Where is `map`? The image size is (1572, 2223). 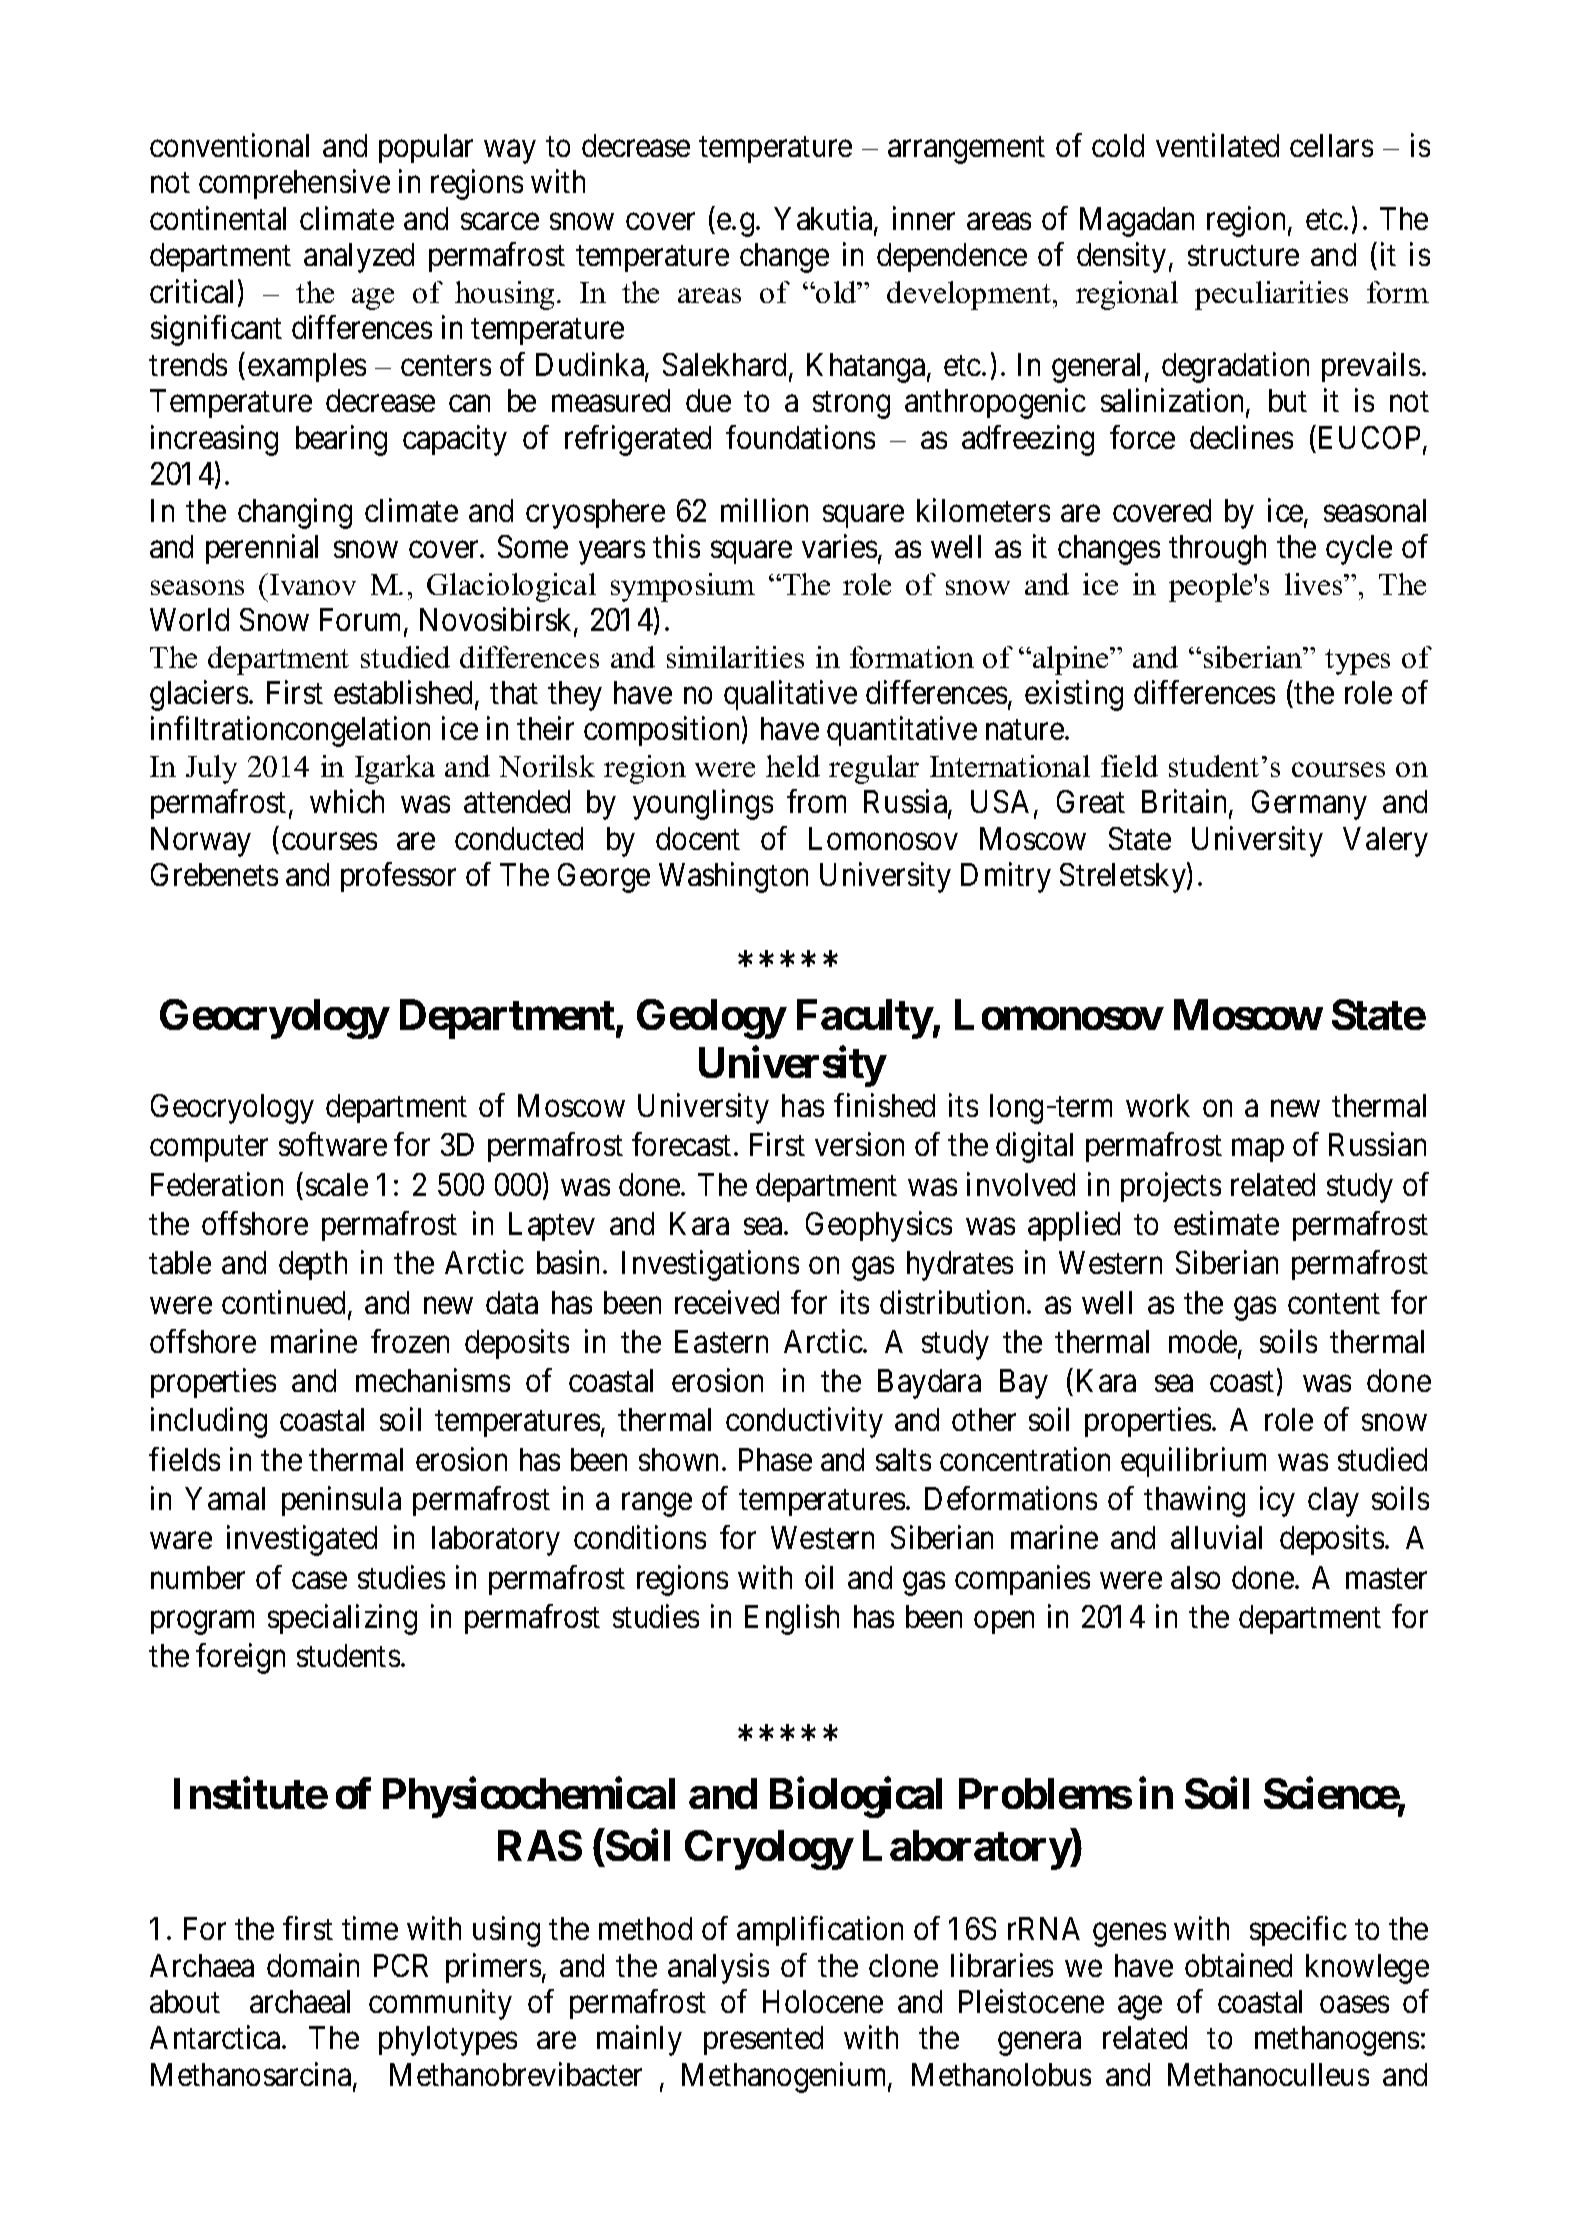
map is located at coordinates (1258, 1151).
